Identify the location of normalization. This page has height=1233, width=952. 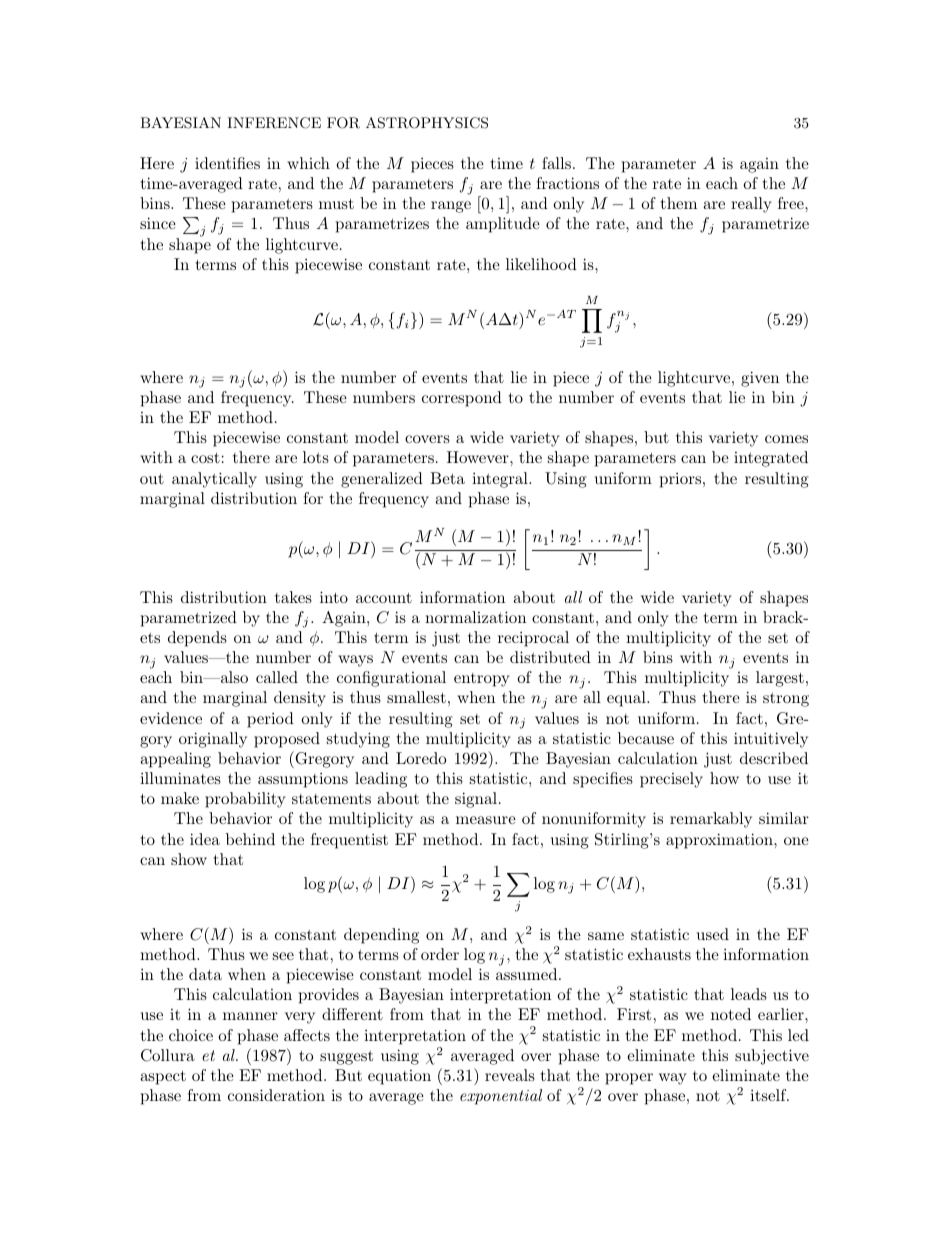
(475, 617).
